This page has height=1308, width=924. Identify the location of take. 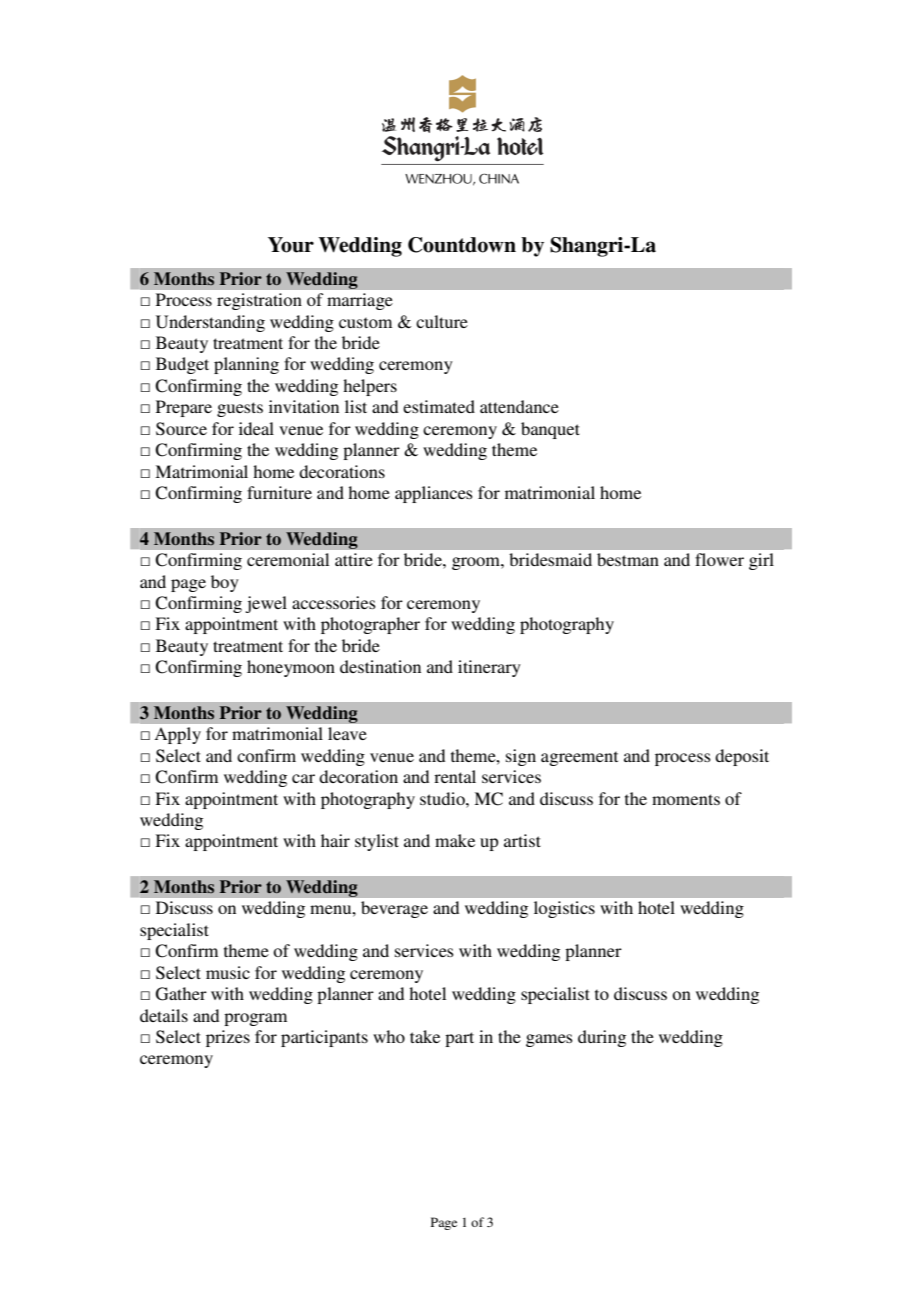
(425, 1036).
